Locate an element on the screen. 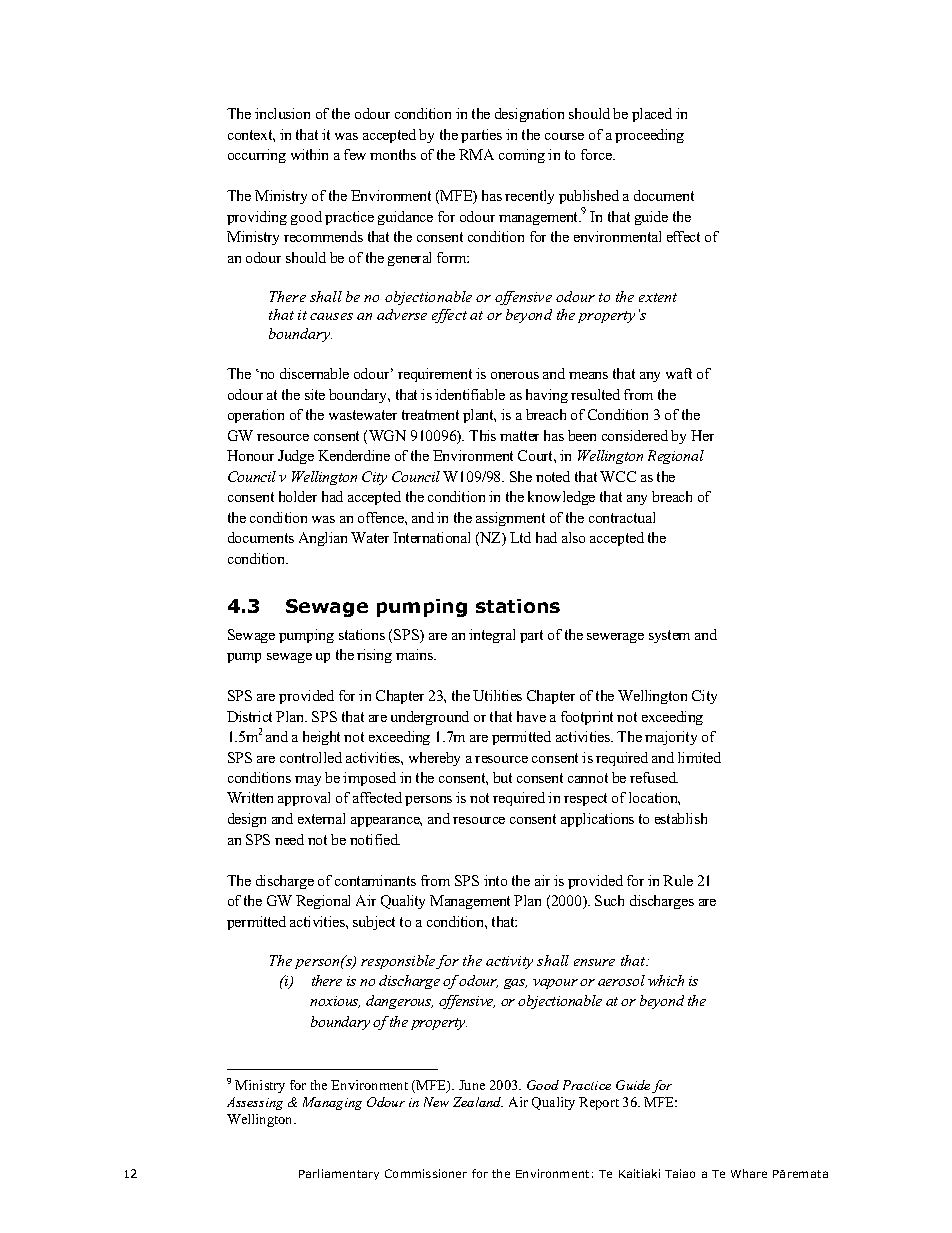  RMA is located at coordinates (476, 154).
